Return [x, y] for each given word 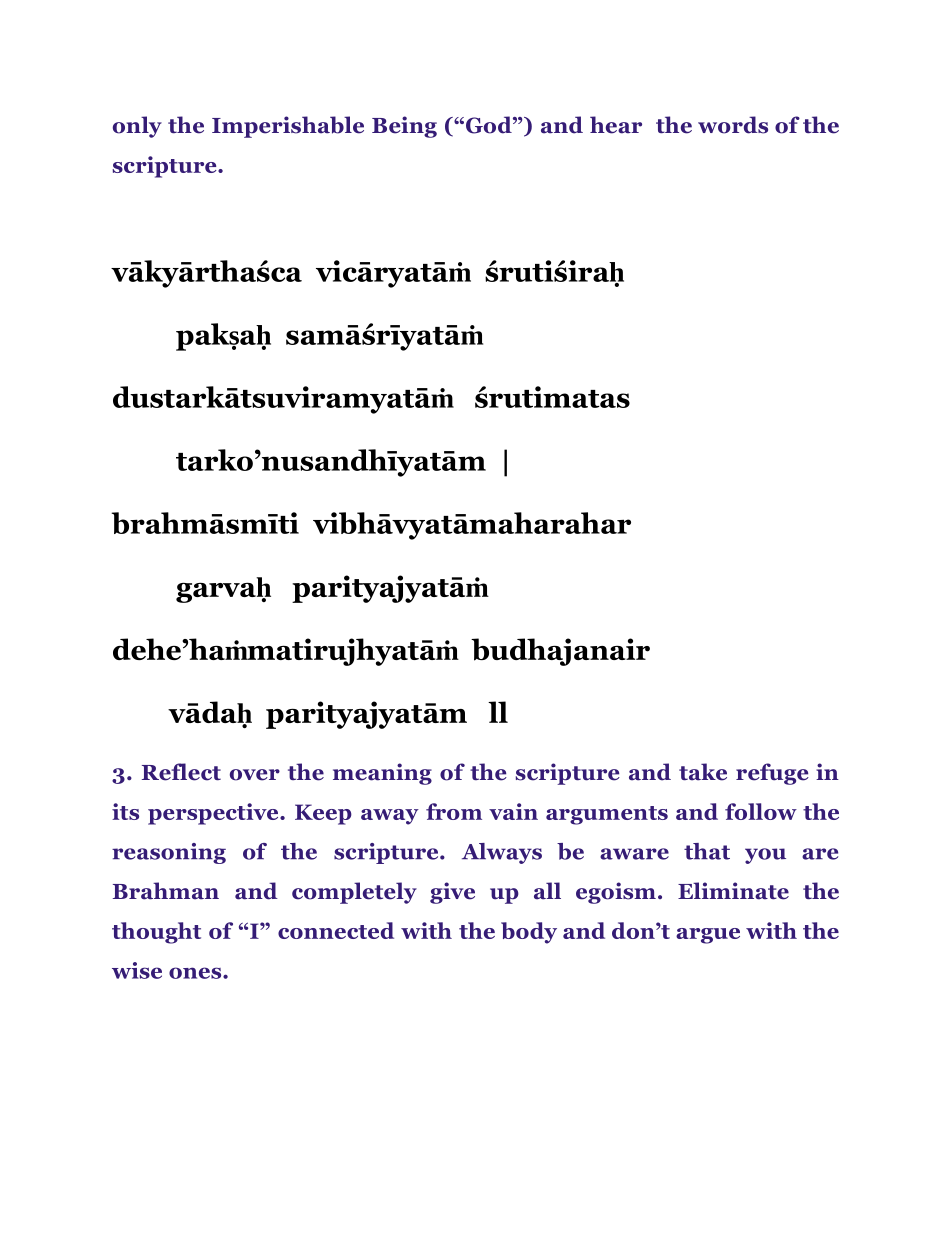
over [255, 775]
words [733, 125]
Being [404, 127]
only [137, 127]
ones [196, 973]
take [703, 772]
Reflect [181, 772]
